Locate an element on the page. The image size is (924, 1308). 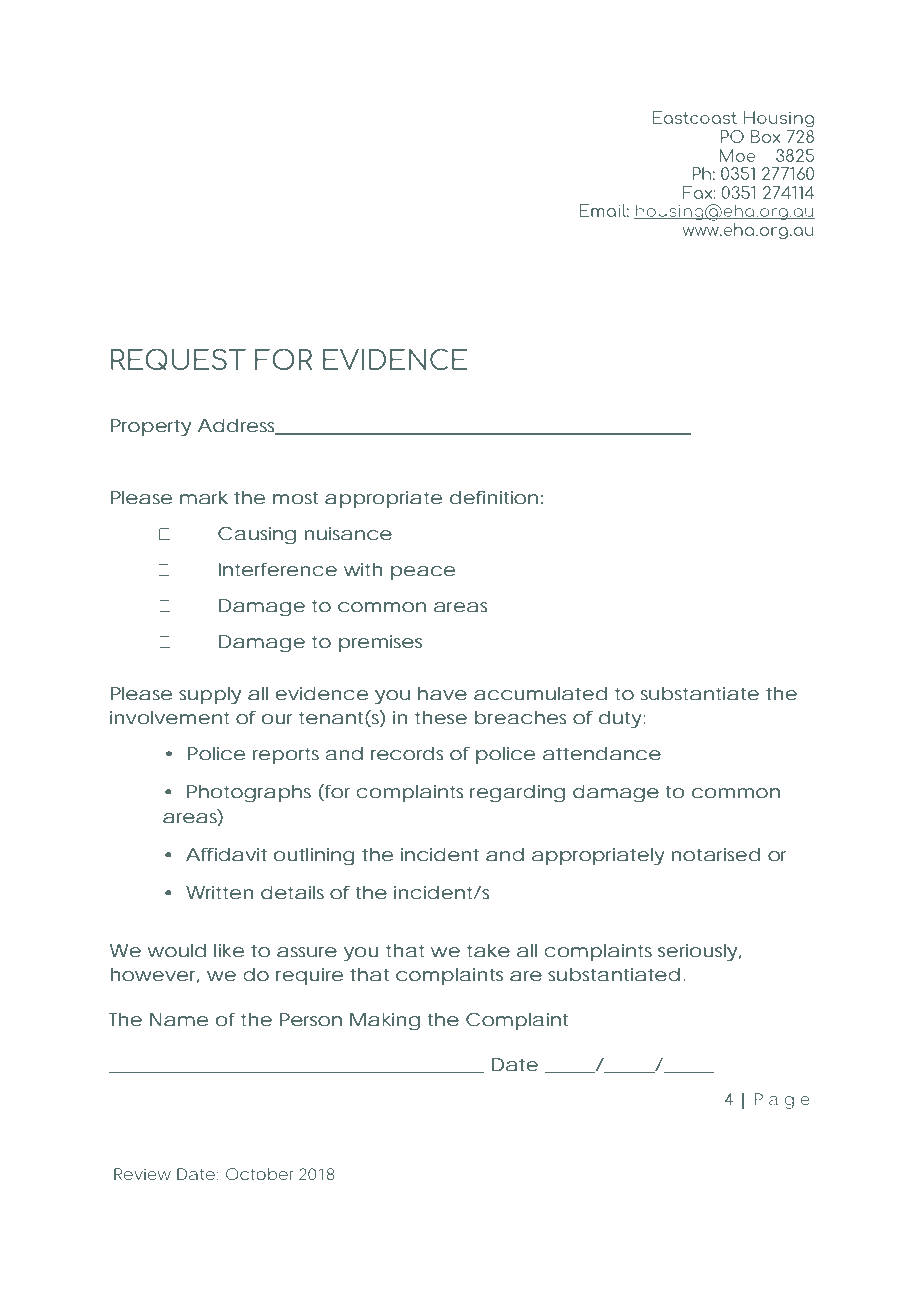
definition is located at coordinates (494, 498).
